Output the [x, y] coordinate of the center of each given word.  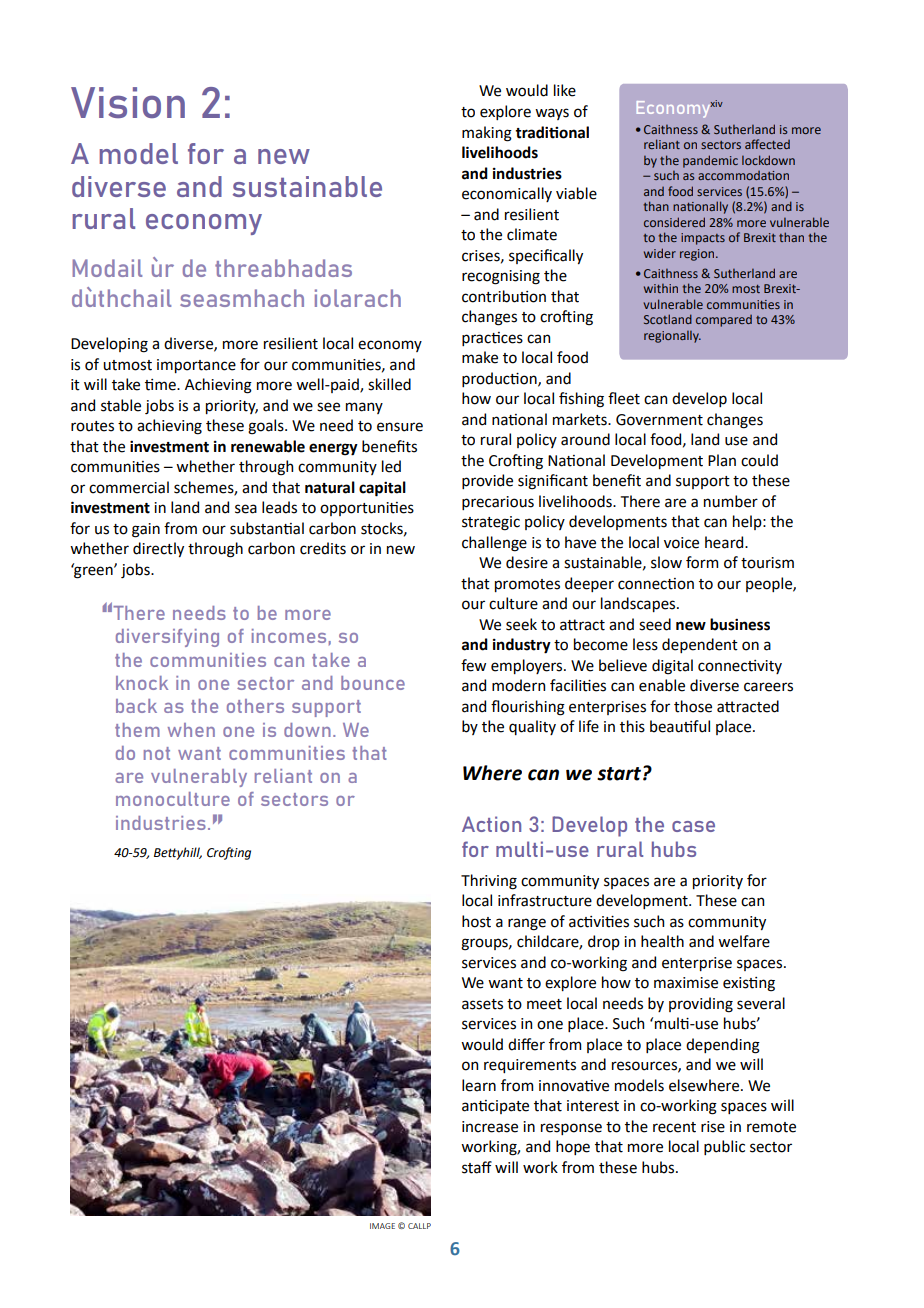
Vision [128, 102]
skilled [389, 384]
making [487, 134]
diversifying [167, 638]
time [161, 385]
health [662, 941]
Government [659, 420]
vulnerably [199, 778]
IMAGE [382, 1226]
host [476, 921]
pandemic [710, 161]
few [473, 665]
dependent [700, 645]
